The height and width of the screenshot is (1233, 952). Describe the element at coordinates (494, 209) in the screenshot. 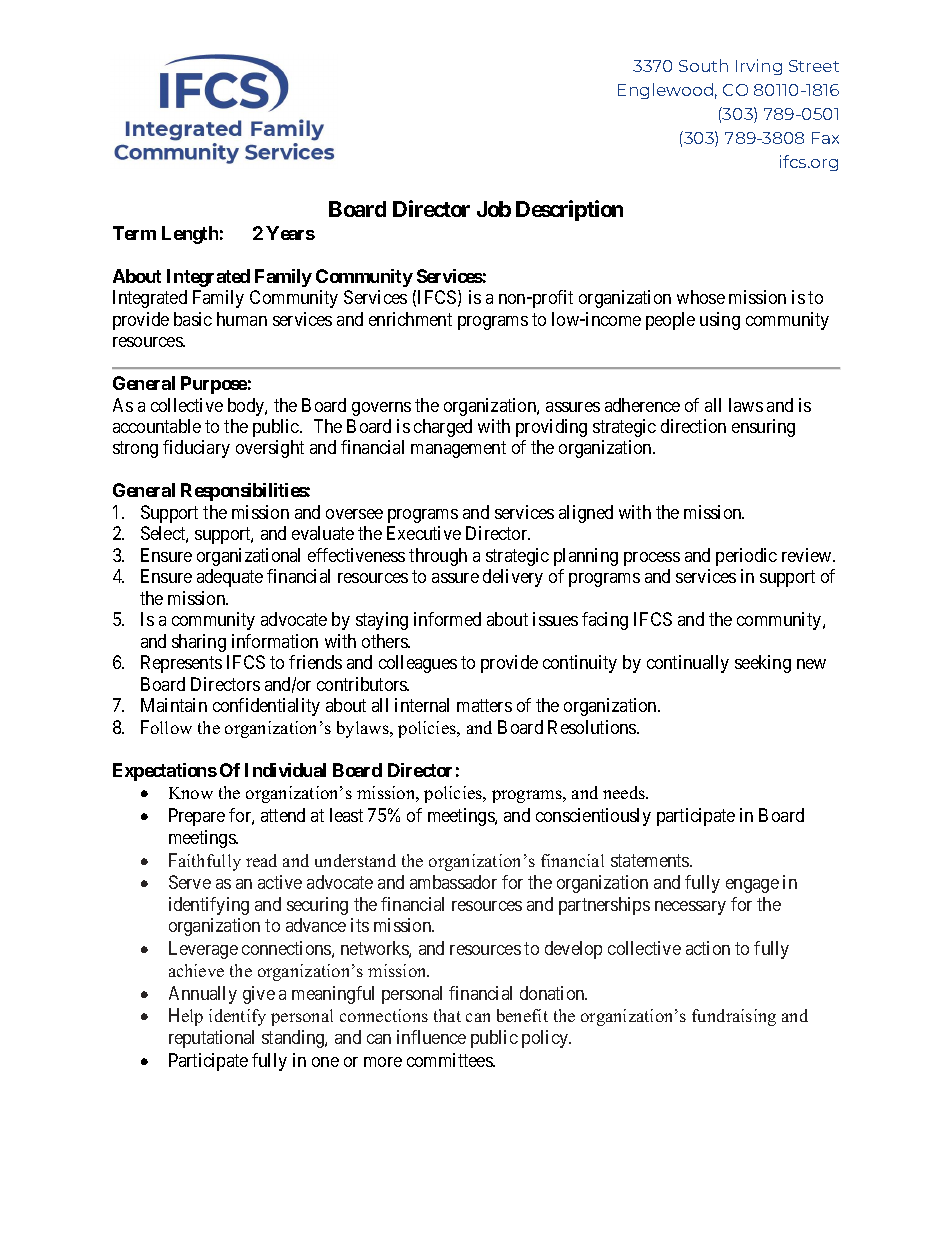

I see `Job` at that location.
